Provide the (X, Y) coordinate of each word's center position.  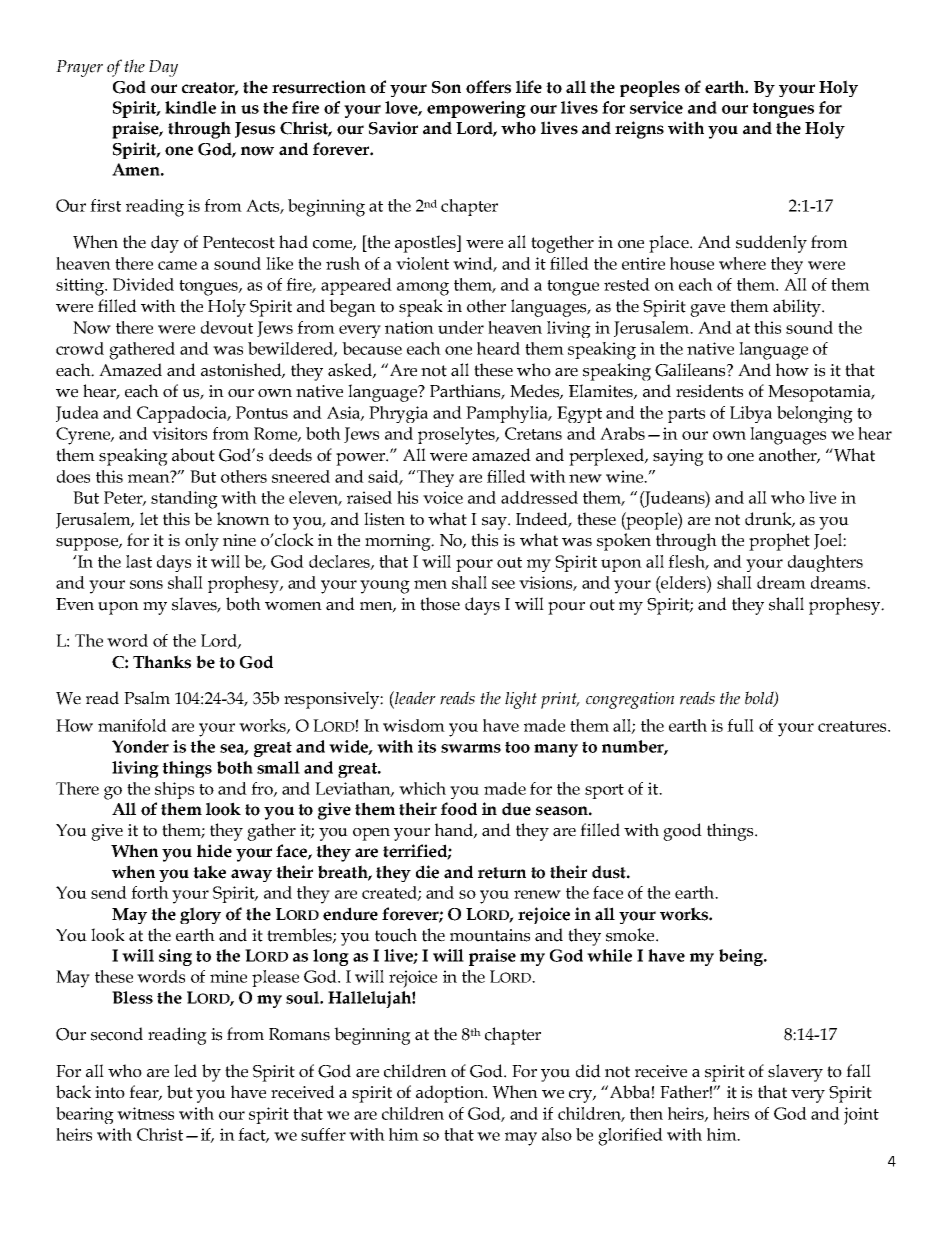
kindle (190, 107)
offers (488, 87)
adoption (451, 1094)
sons (146, 584)
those (440, 604)
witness (145, 1113)
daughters (825, 563)
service (656, 107)
